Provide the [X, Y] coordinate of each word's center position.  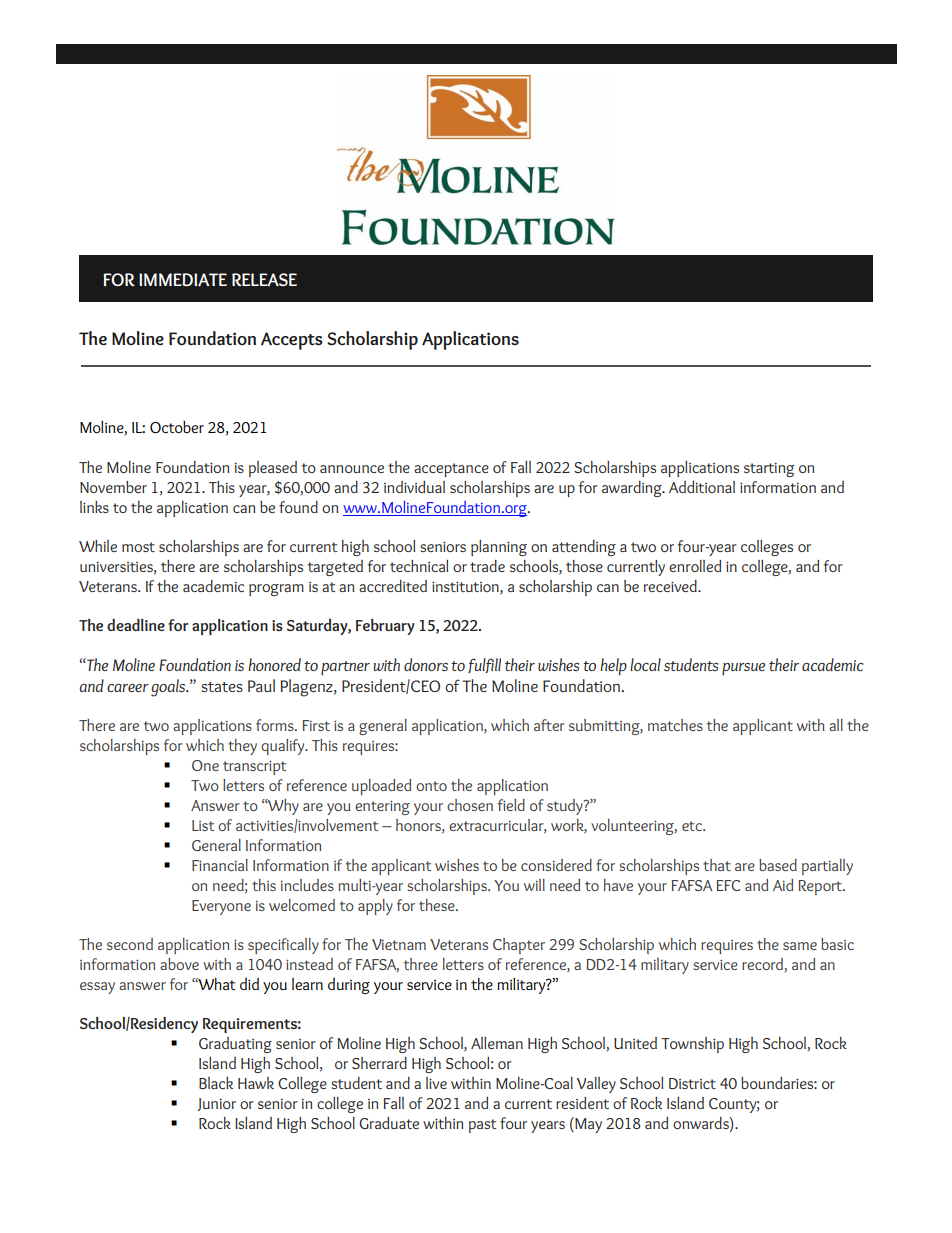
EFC [728, 885]
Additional [702, 487]
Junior [216, 1104]
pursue [743, 669]
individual [414, 487]
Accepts [292, 341]
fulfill [484, 665]
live [436, 1083]
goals [169, 688]
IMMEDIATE [183, 280]
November [113, 487]
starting [769, 469]
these [438, 905]
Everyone [221, 907]
